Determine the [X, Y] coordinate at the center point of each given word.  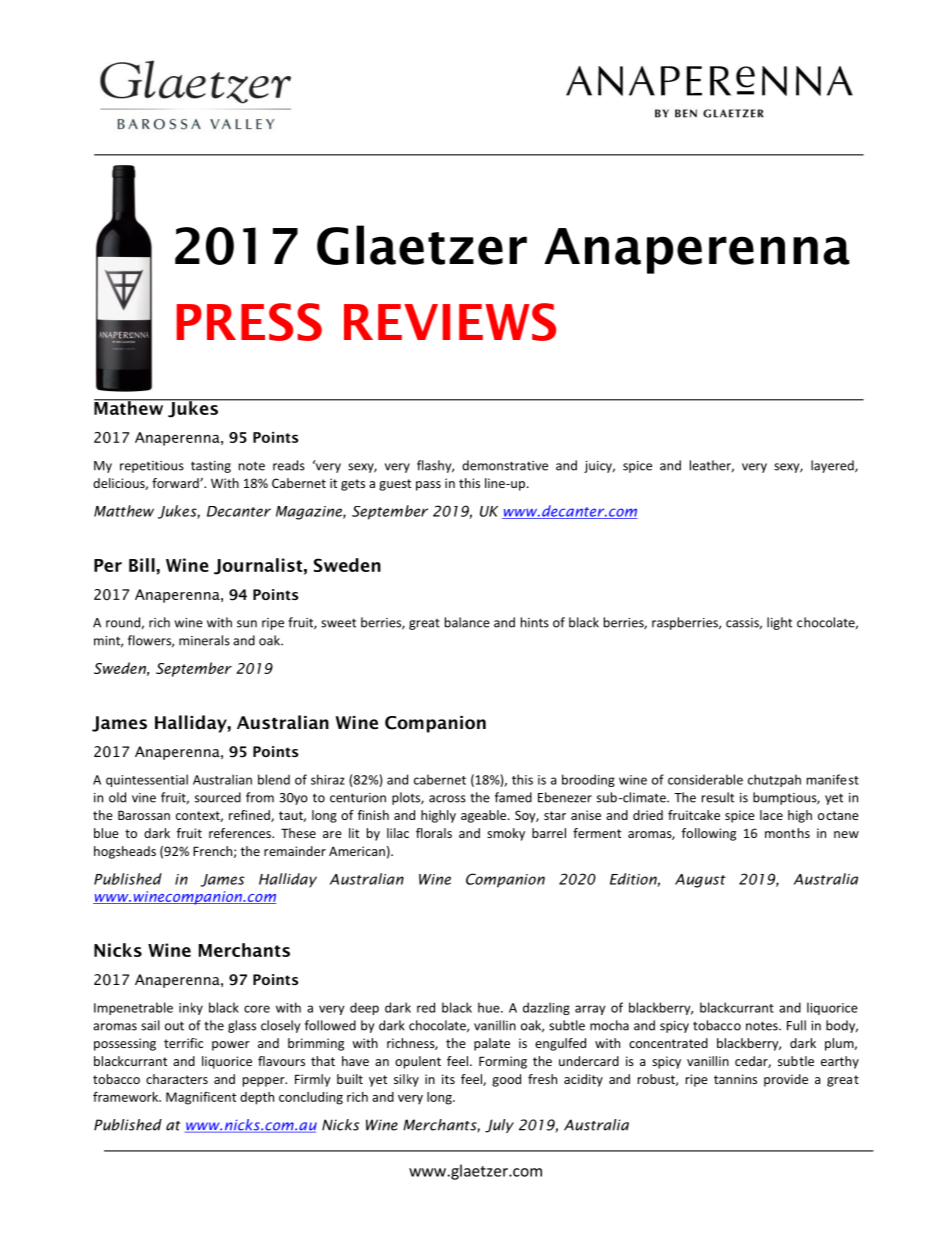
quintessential [147, 780]
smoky [506, 834]
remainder [295, 851]
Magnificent [201, 1098]
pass [428, 486]
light [779, 623]
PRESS [249, 322]
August [700, 881]
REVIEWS [450, 322]
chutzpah [774, 780]
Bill [143, 565]
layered [833, 466]
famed [513, 797]
